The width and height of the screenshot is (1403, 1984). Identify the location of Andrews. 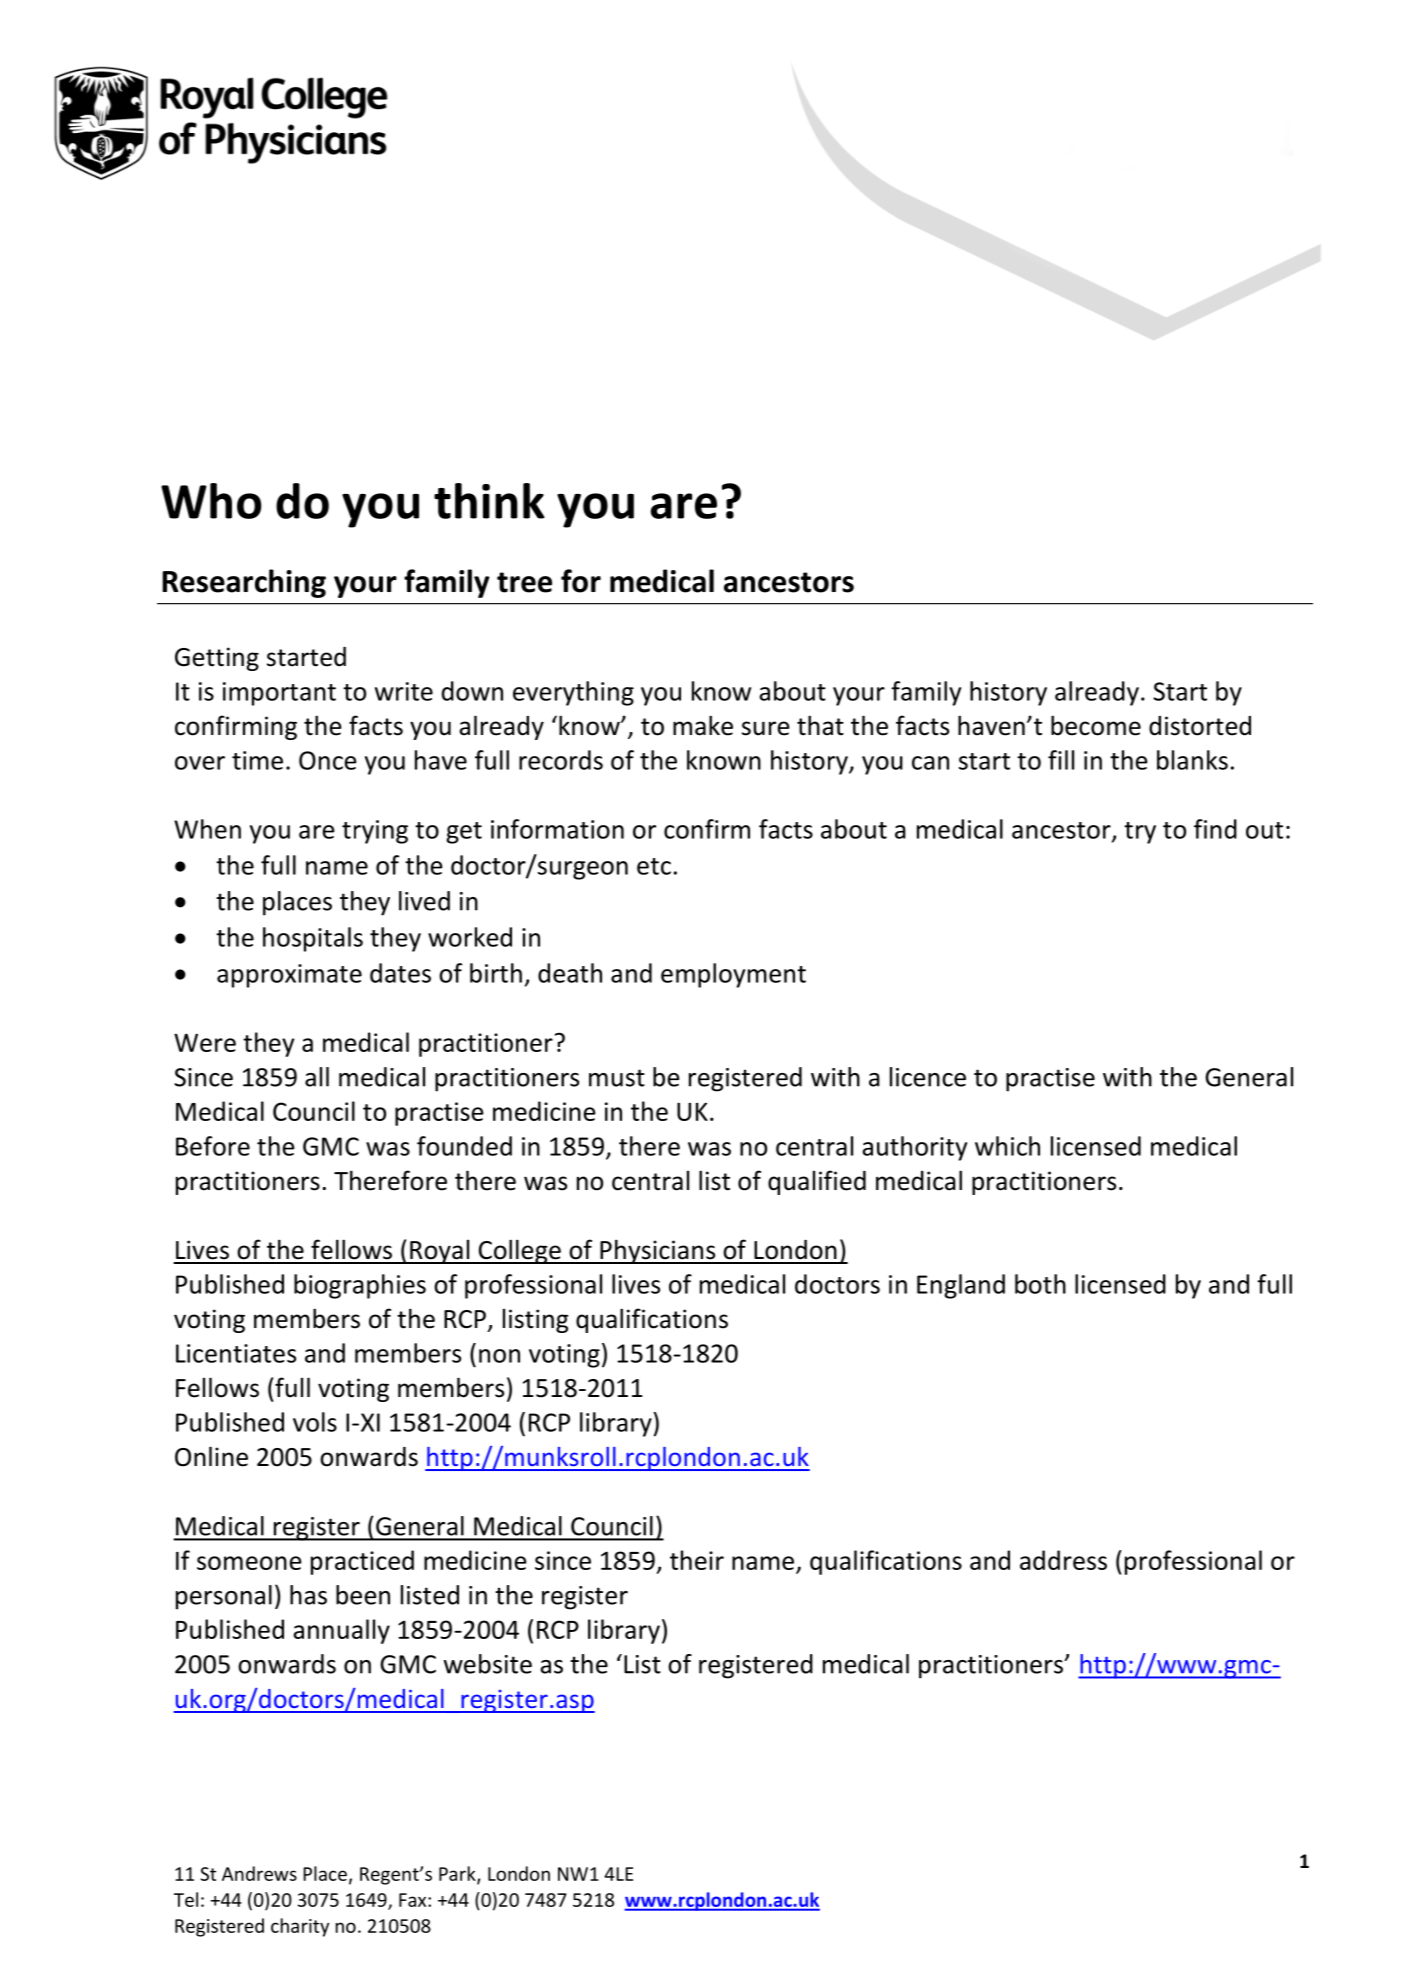
(259, 1873).
